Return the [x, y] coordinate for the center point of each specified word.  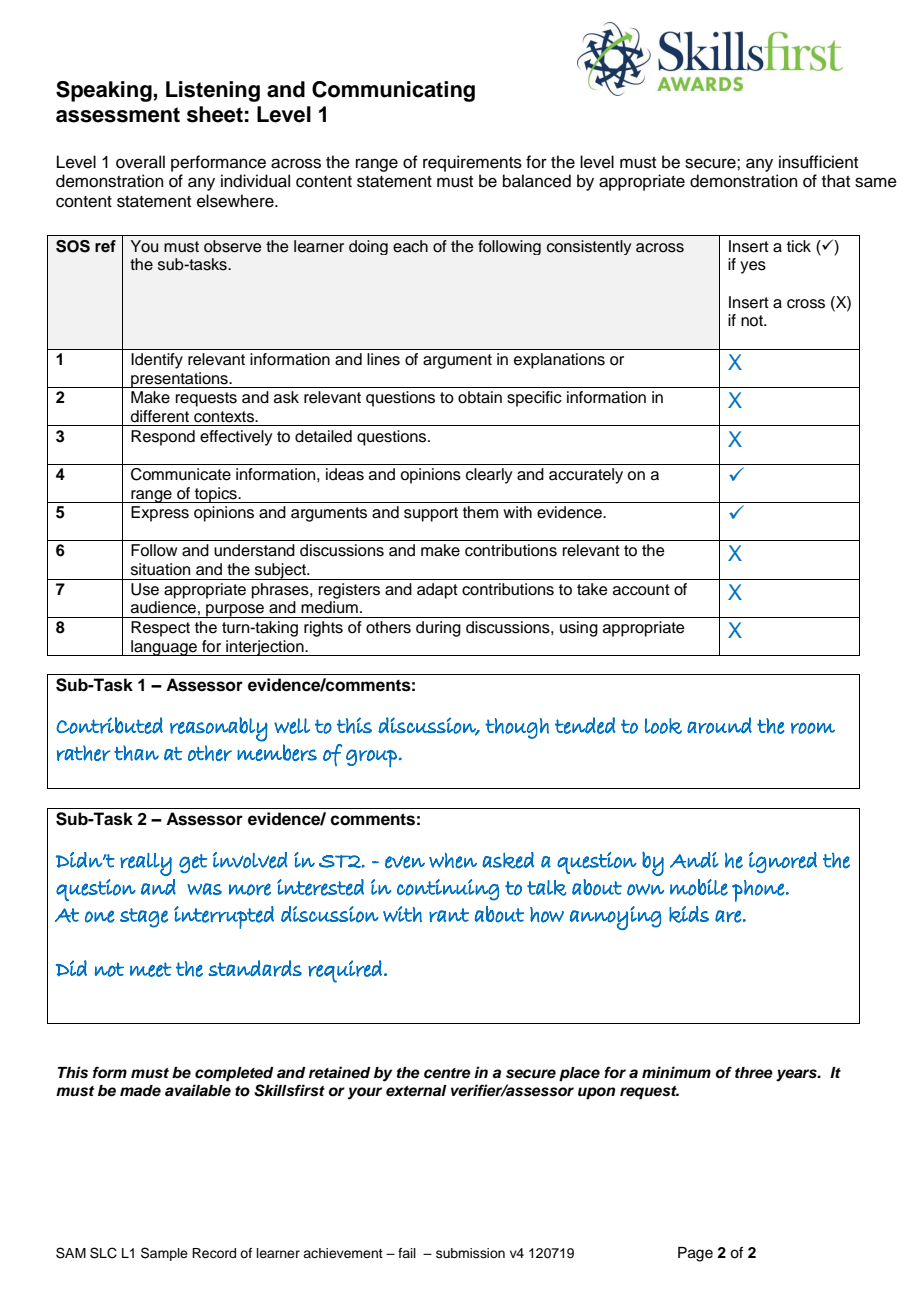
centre [447, 1073]
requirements [472, 163]
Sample [164, 1254]
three [754, 1073]
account [641, 590]
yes [753, 267]
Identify [157, 361]
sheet [215, 114]
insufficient [818, 162]
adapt [437, 591]
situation [160, 569]
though [517, 728]
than [136, 753]
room [813, 728]
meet [151, 969]
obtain [480, 397]
